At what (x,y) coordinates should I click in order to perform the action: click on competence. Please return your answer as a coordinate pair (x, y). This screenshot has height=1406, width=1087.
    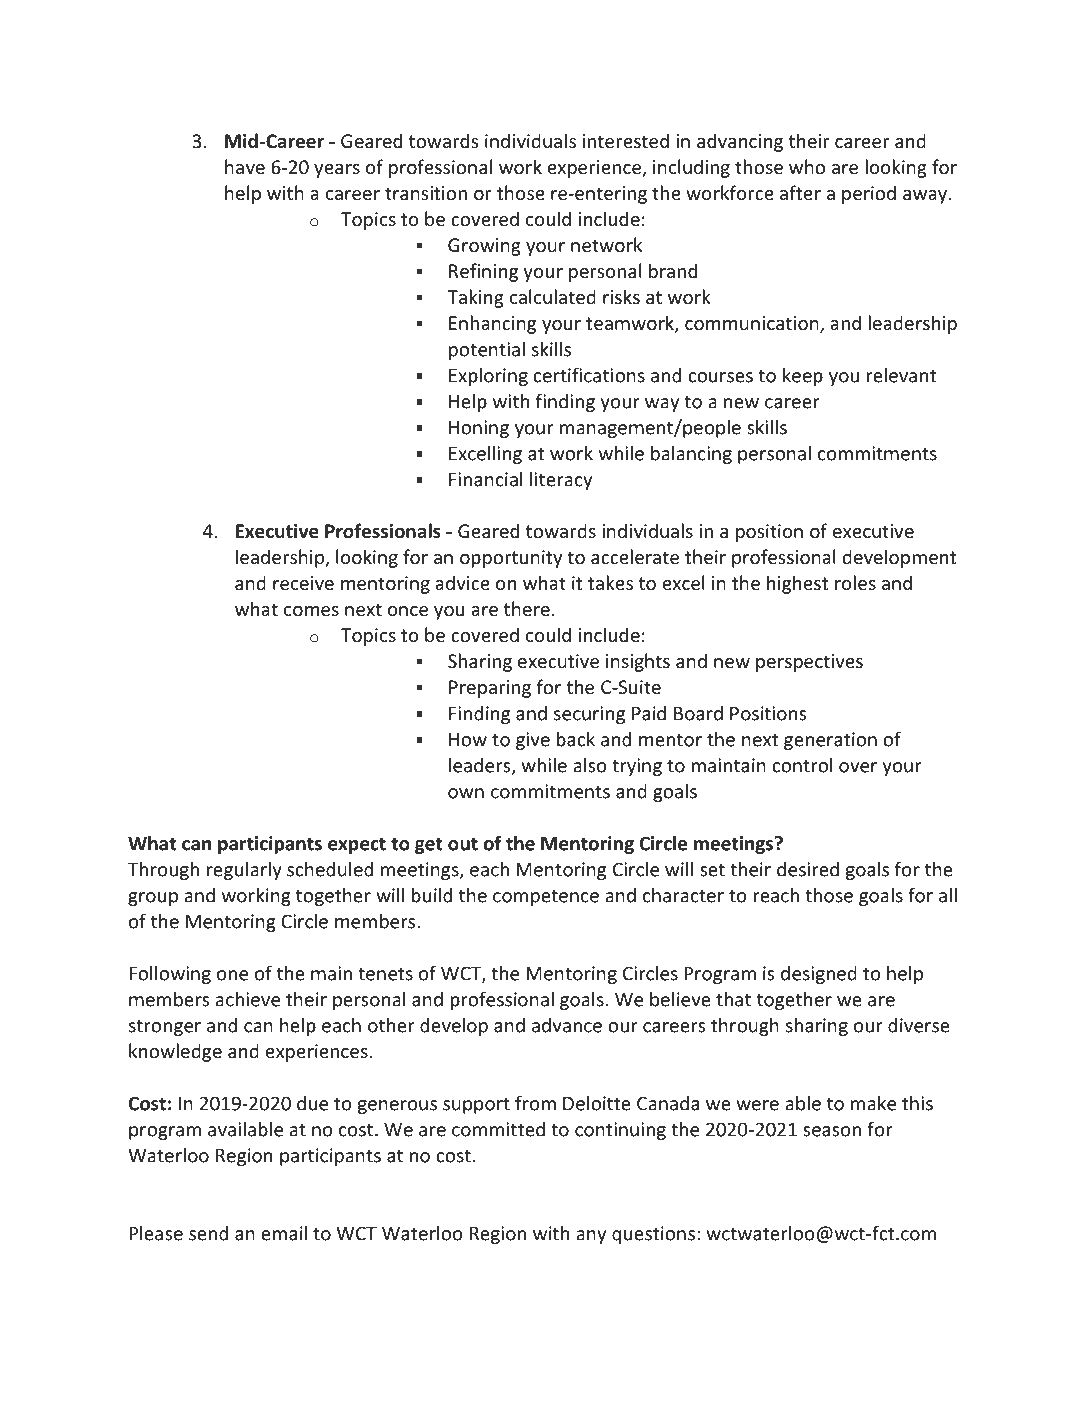
    Looking at the image, I should click on (546, 898).
